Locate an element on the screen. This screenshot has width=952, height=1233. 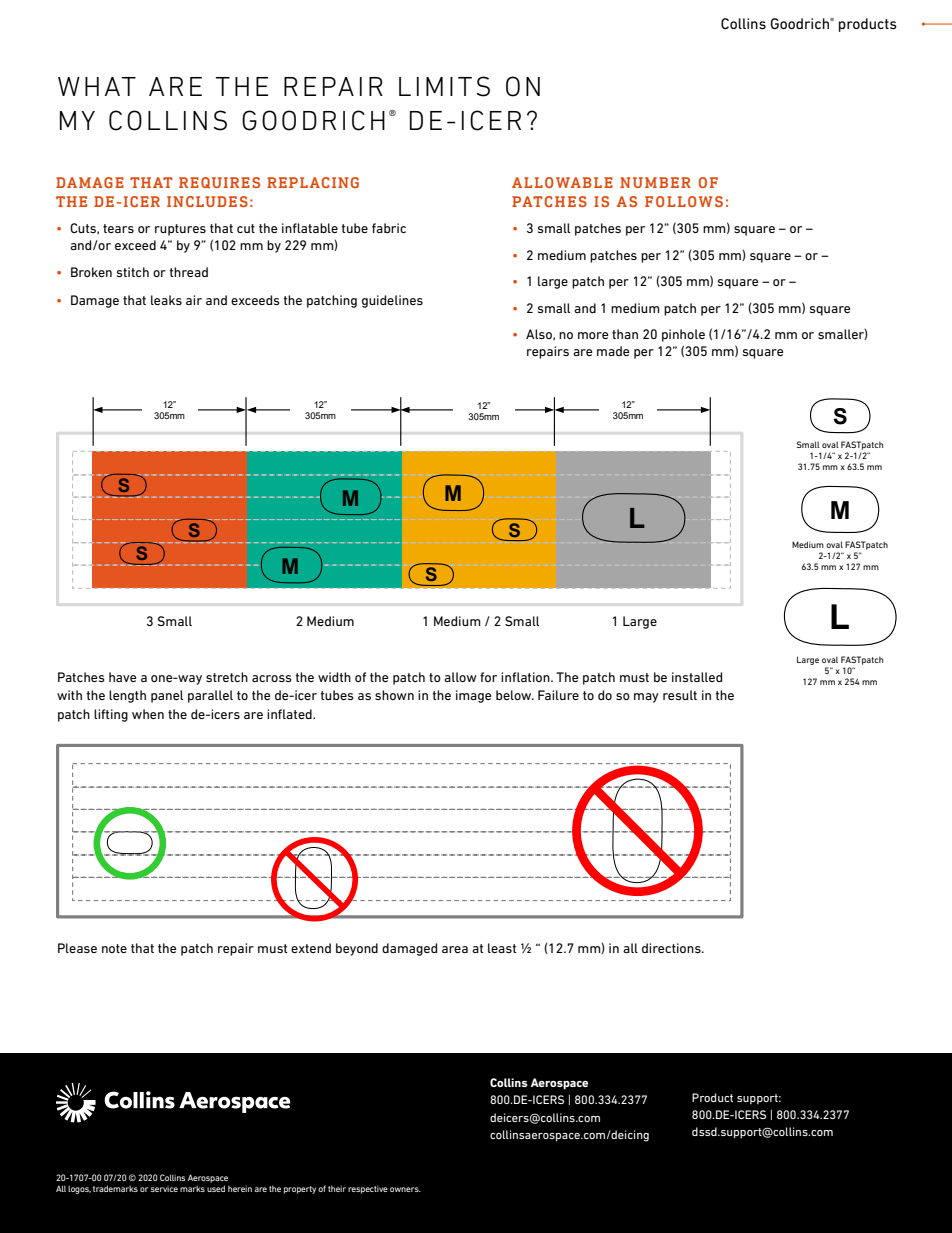
made is located at coordinates (613, 351).
